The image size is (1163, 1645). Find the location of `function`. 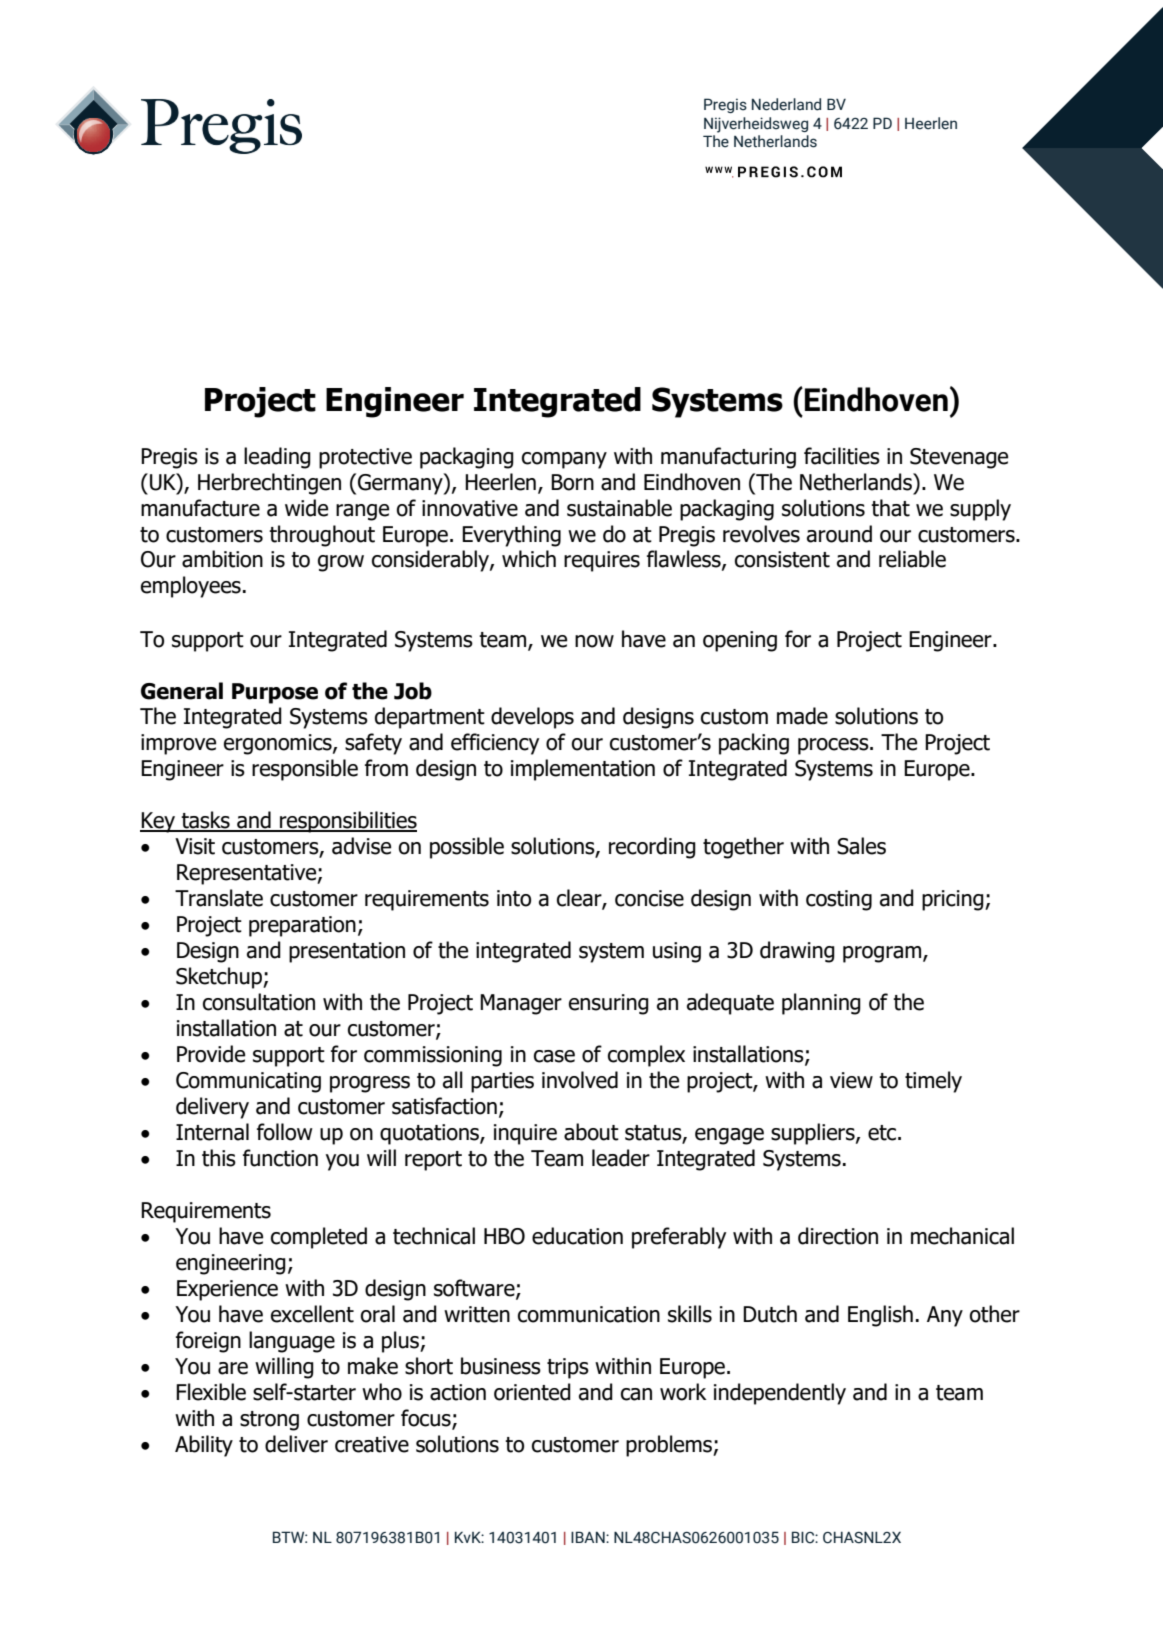

function is located at coordinates (280, 1158).
